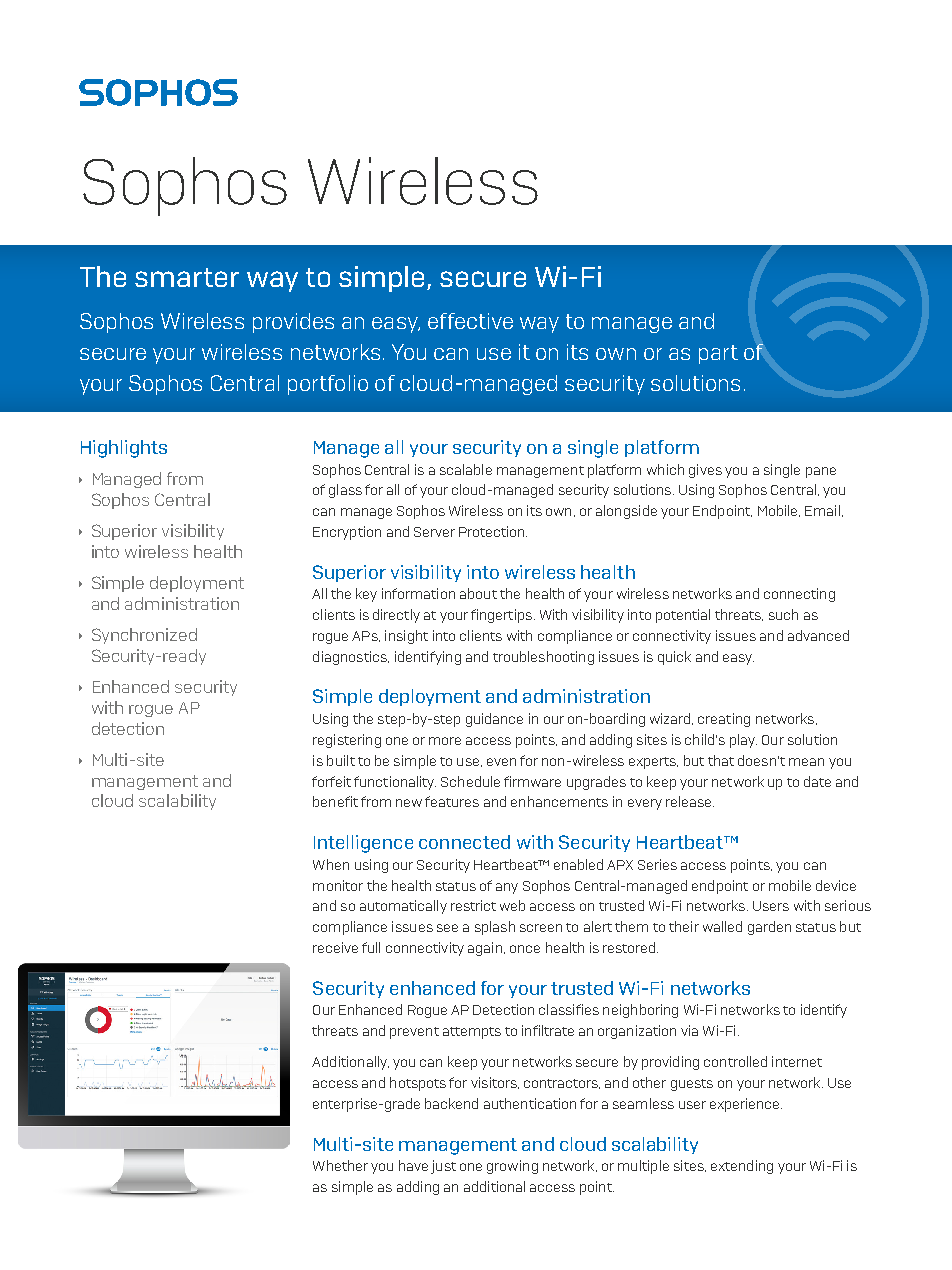 This screenshot has height=1270, width=952. What do you see at coordinates (187, 277) in the screenshot?
I see `smarter` at bounding box center [187, 277].
